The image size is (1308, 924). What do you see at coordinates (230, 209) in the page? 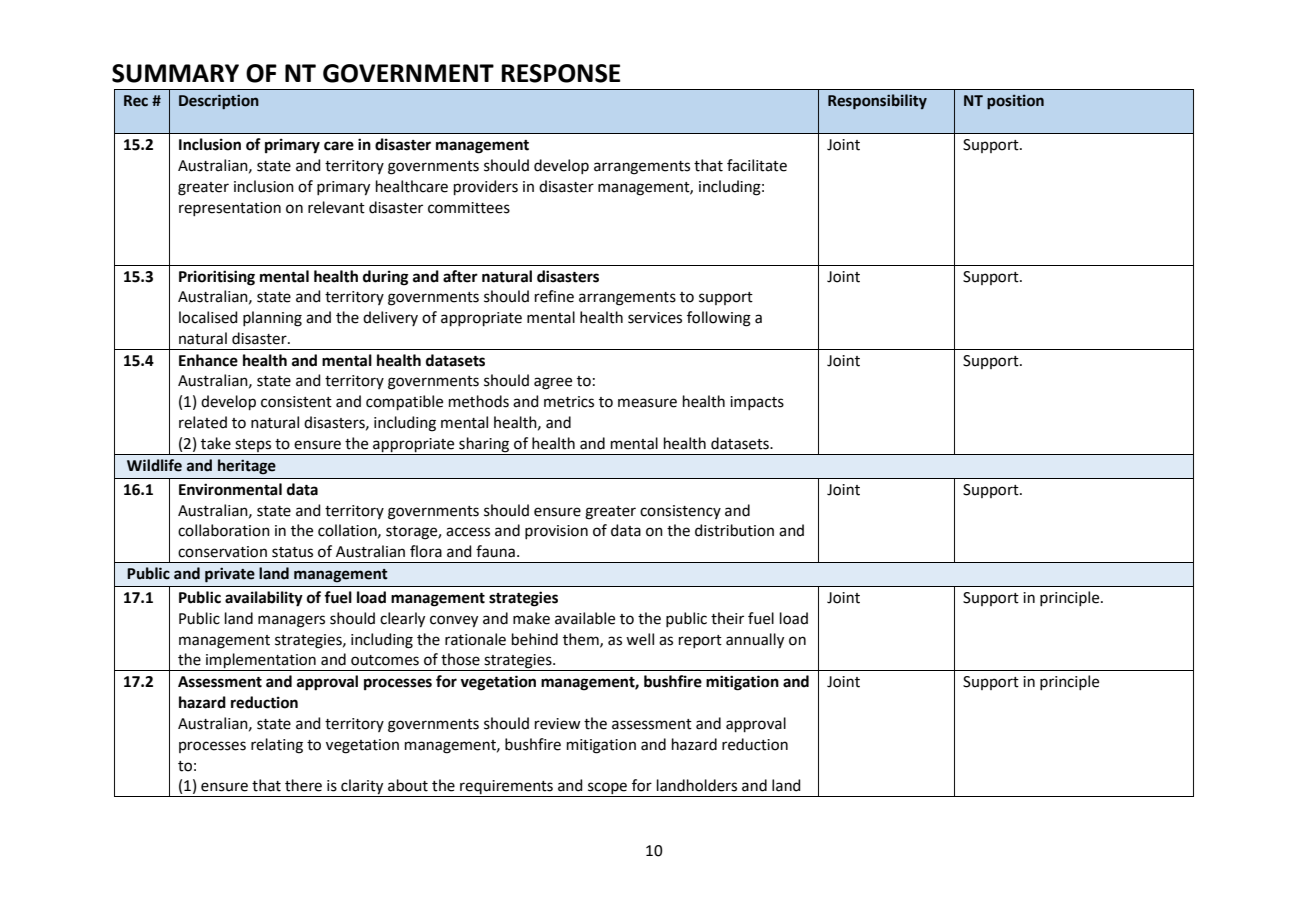
I see `representation` at bounding box center [230, 209].
